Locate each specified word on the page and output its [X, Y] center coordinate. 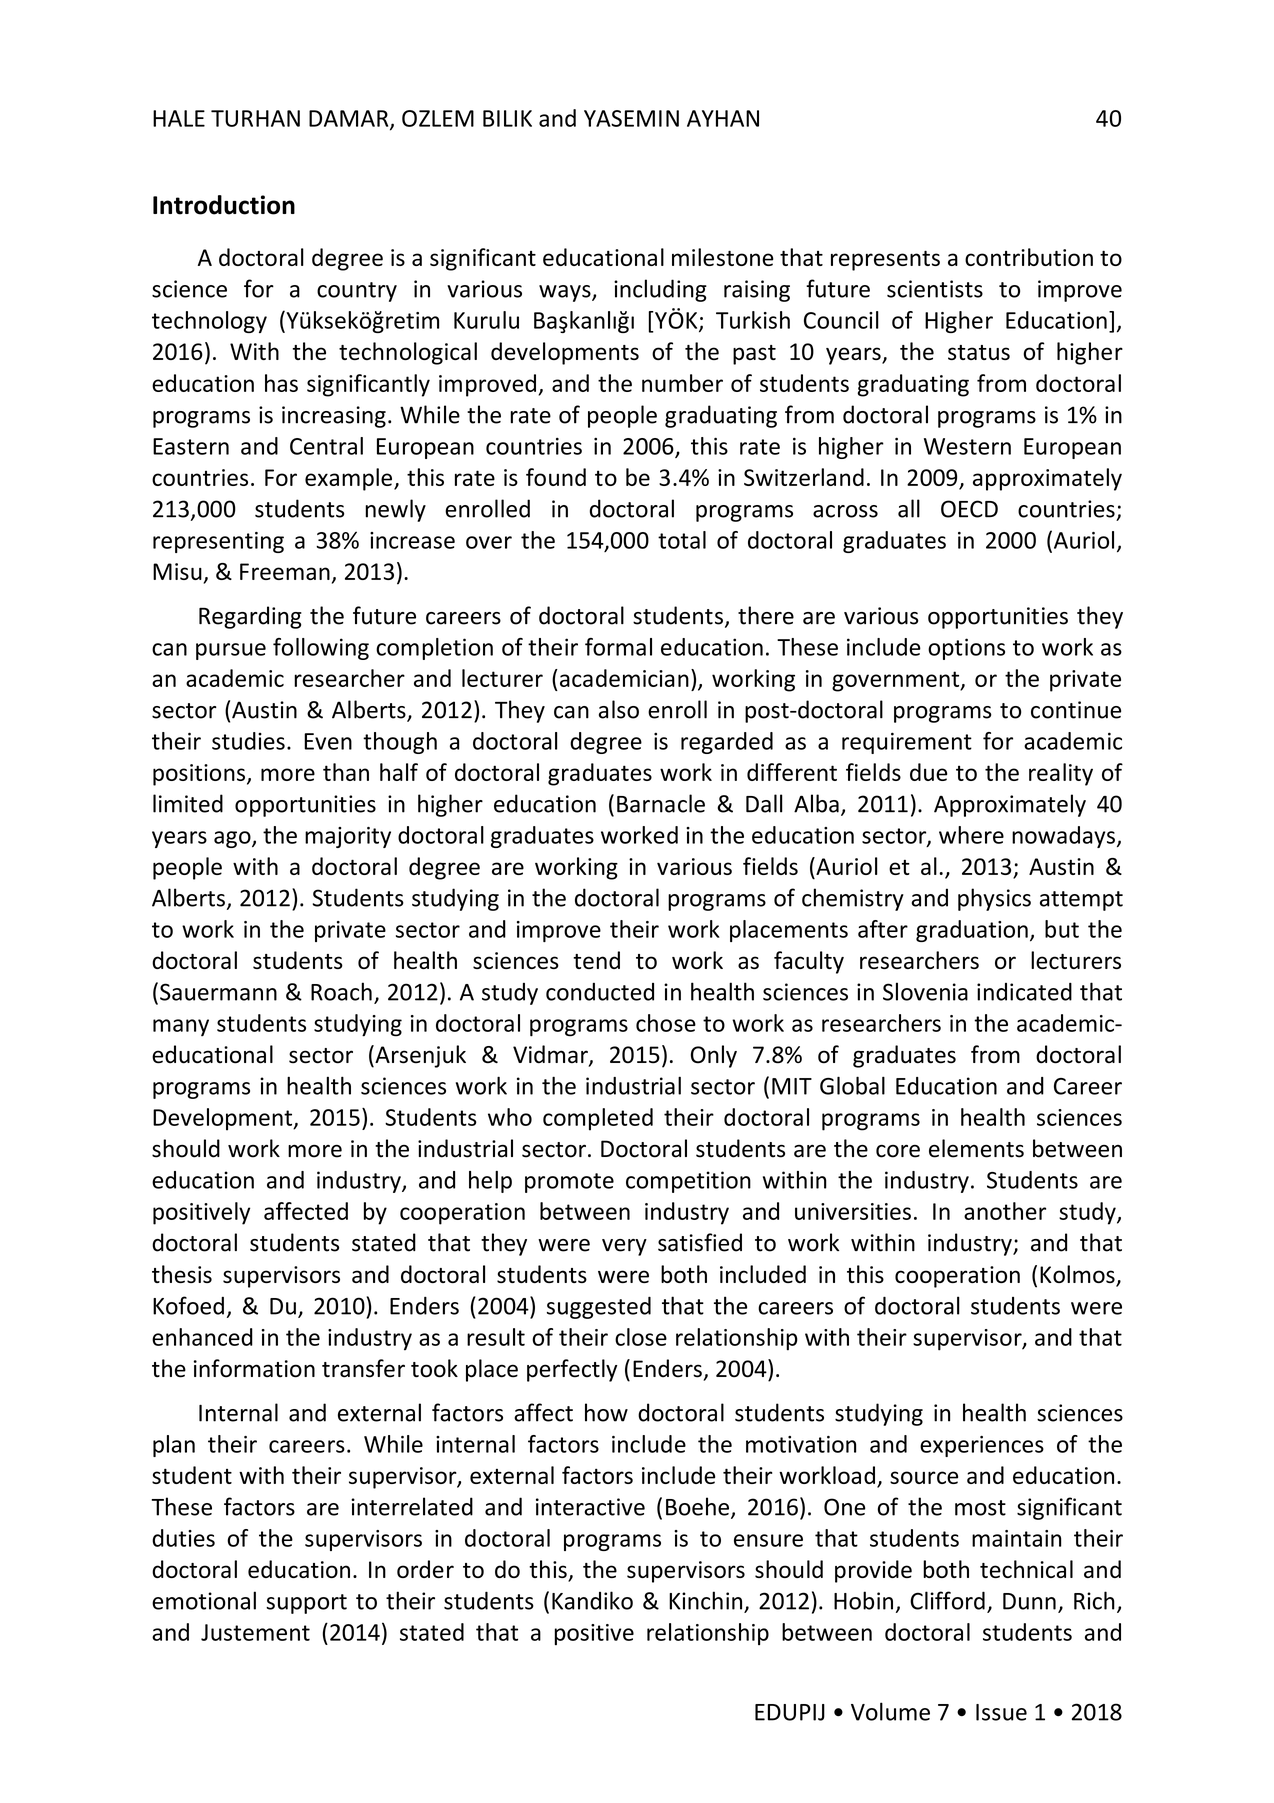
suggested [599, 1307]
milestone [723, 257]
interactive [590, 1507]
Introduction [224, 205]
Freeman [285, 571]
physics [994, 899]
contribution [1029, 257]
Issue [1001, 1712]
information [254, 1368]
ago [233, 839]
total [682, 540]
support [306, 1604]
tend [596, 960]
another [1005, 1211]
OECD [969, 509]
